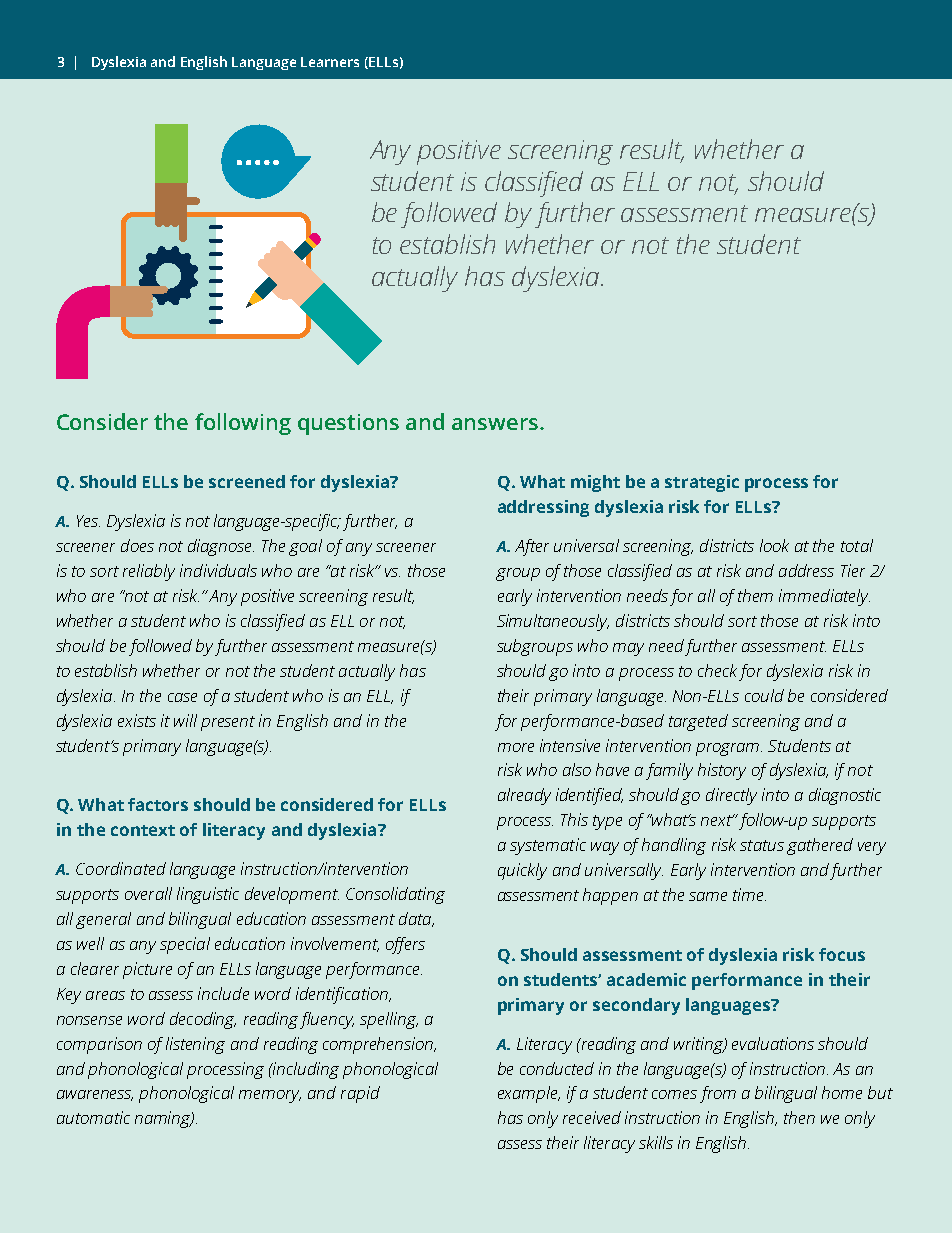 This screenshot has height=1233, width=952. I want to click on answers, so click(496, 424).
